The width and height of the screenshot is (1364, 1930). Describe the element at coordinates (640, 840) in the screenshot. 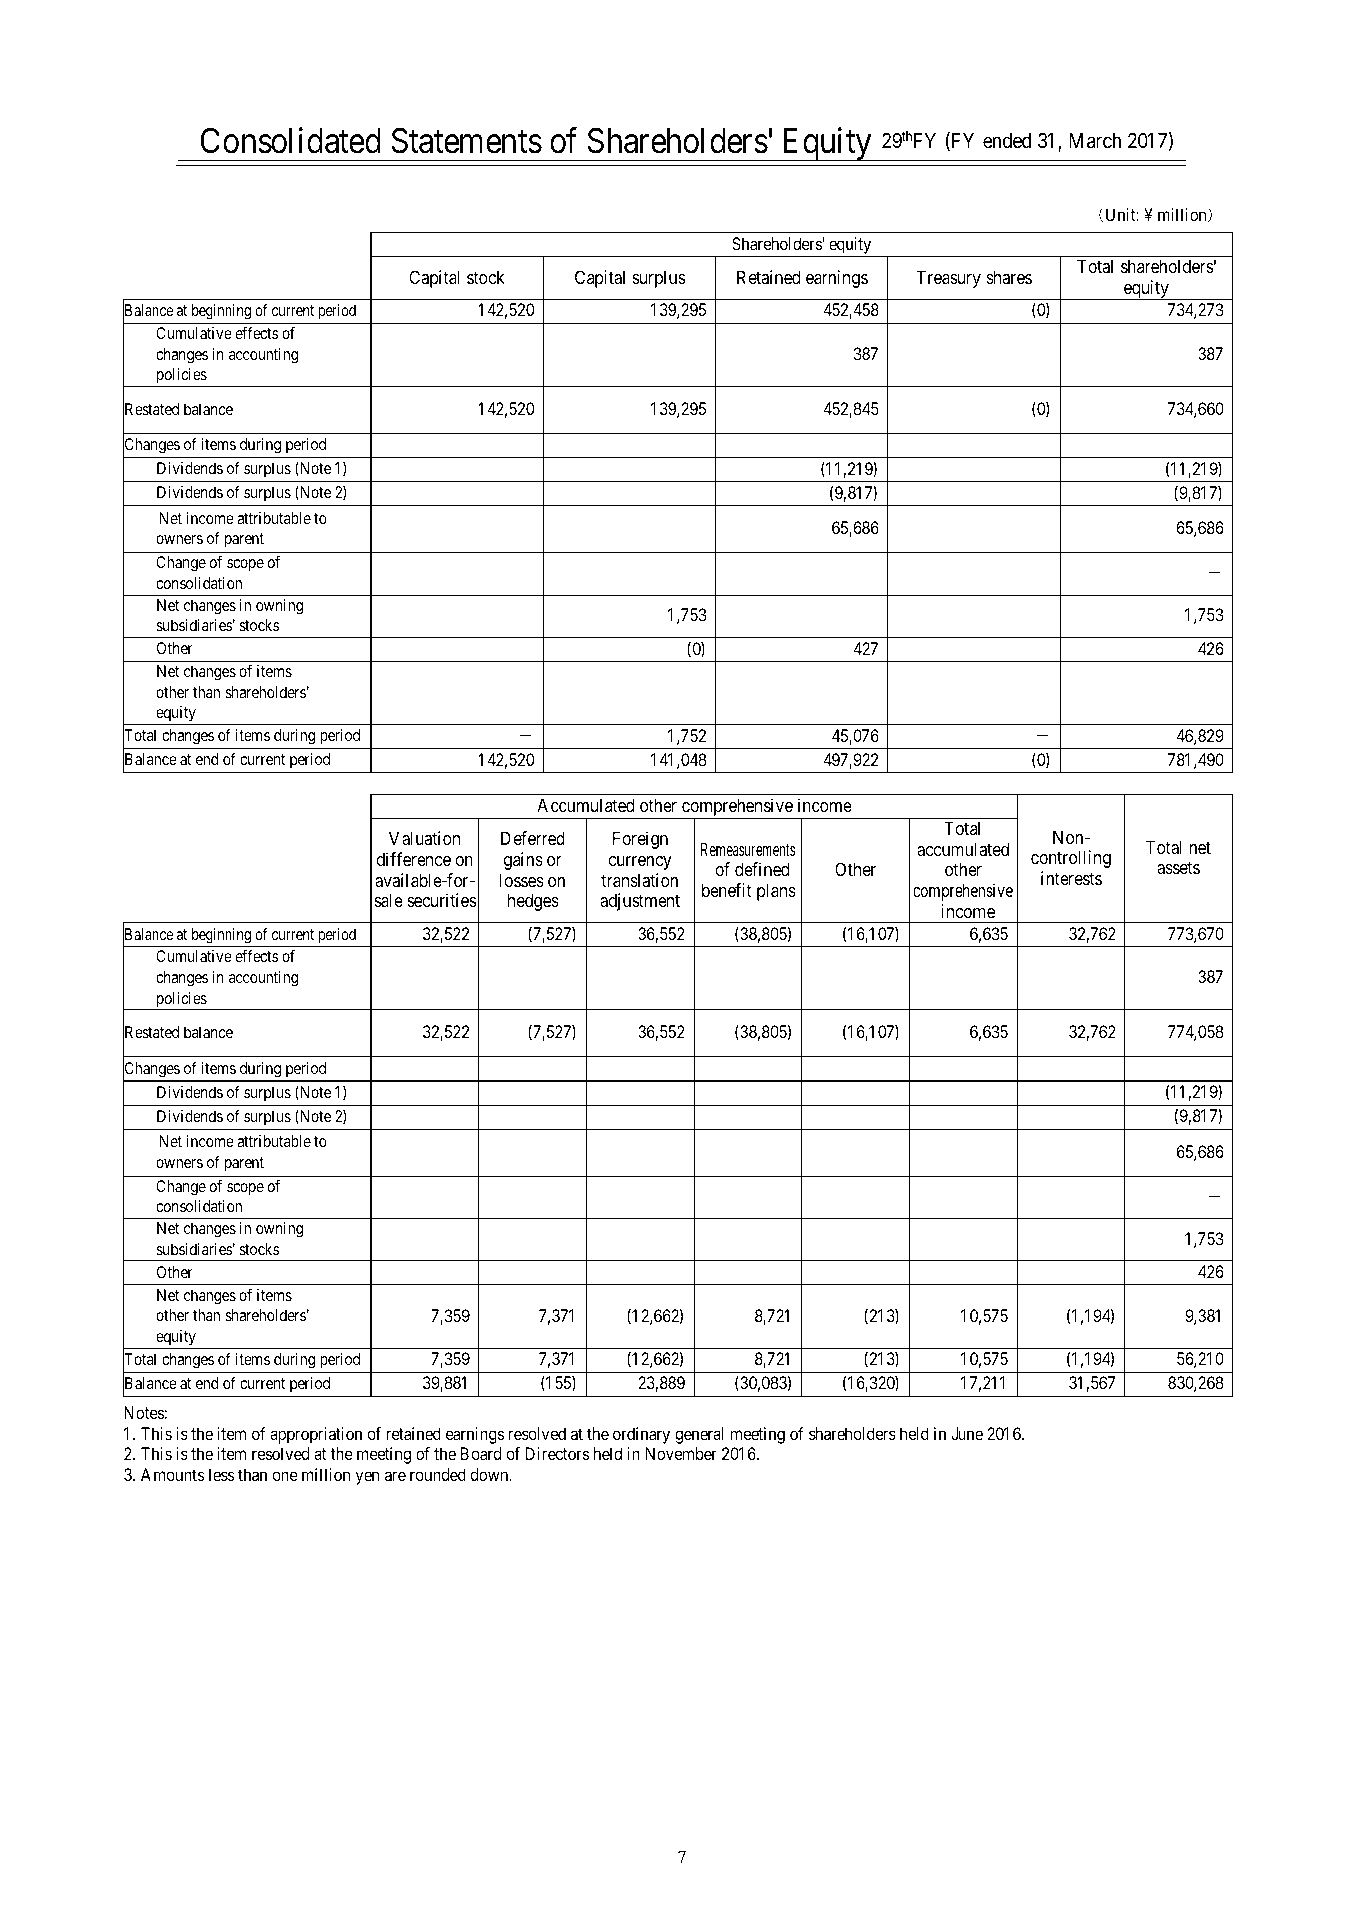

I see `Foreign` at that location.
